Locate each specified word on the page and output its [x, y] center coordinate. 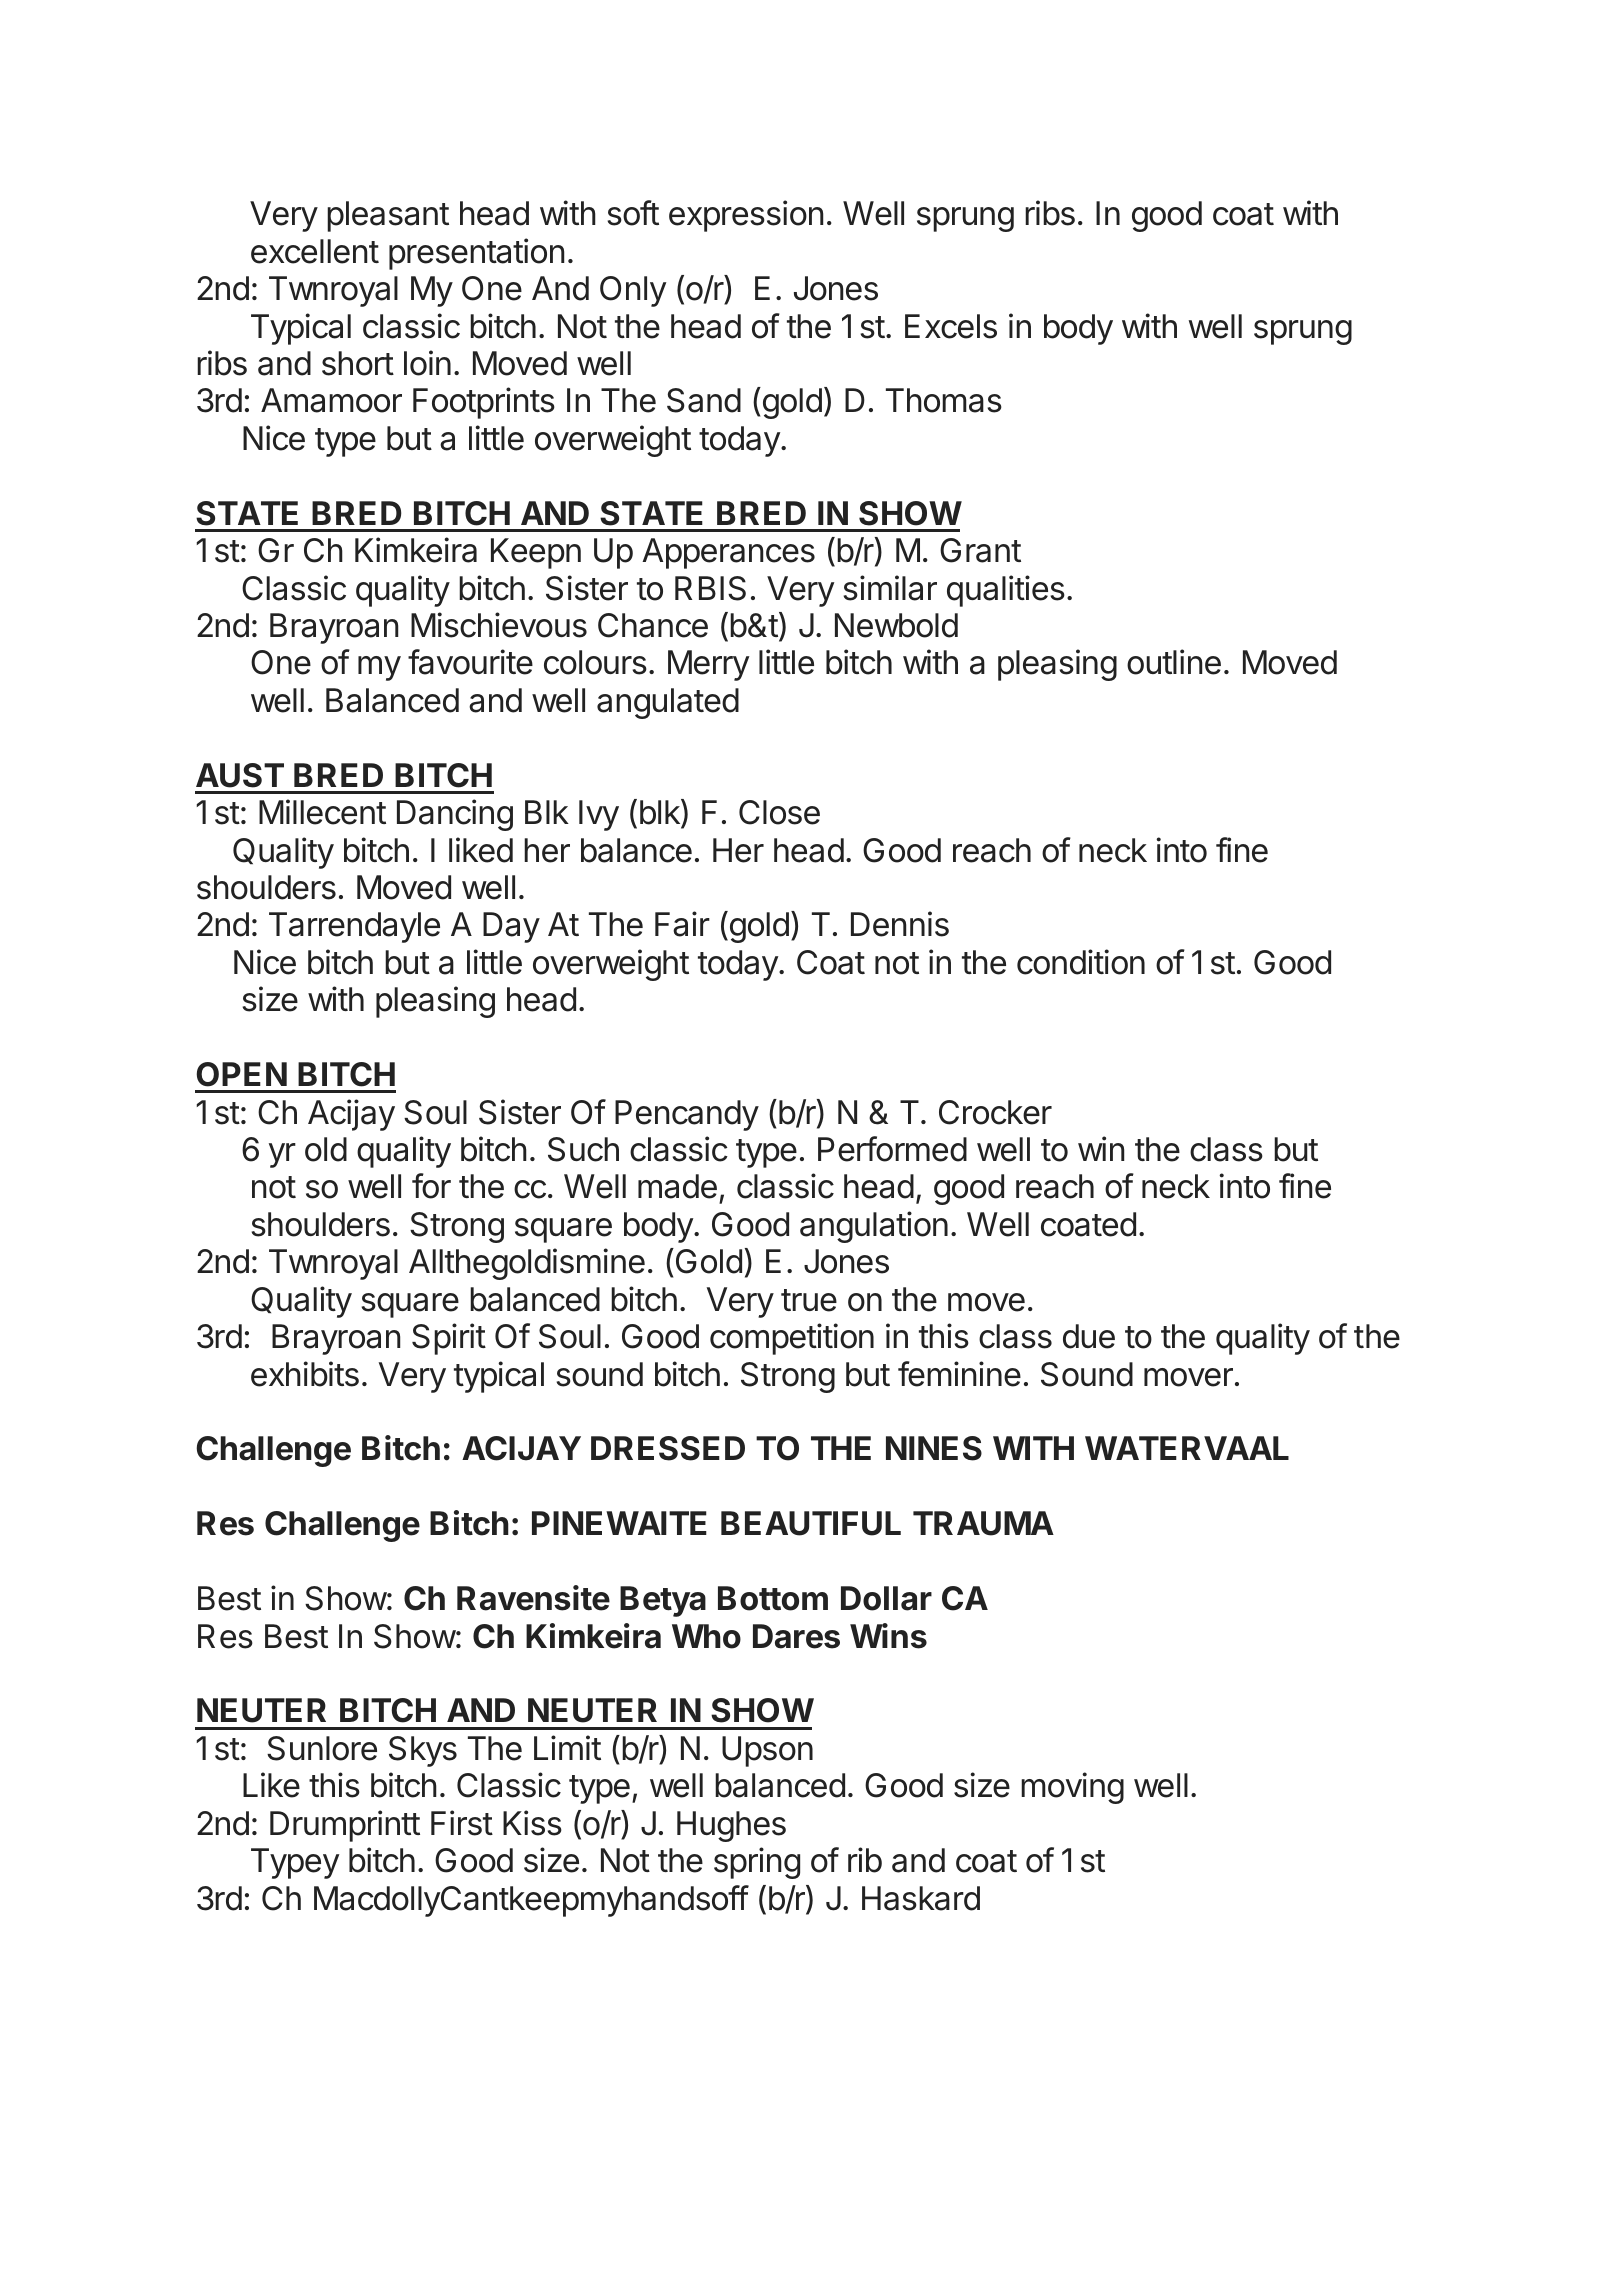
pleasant [388, 216]
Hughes [731, 1826]
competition [792, 1339]
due [1089, 1336]
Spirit [449, 1339]
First [462, 1823]
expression [746, 216]
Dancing [455, 815]
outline [1174, 662]
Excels [951, 326]
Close [779, 812]
